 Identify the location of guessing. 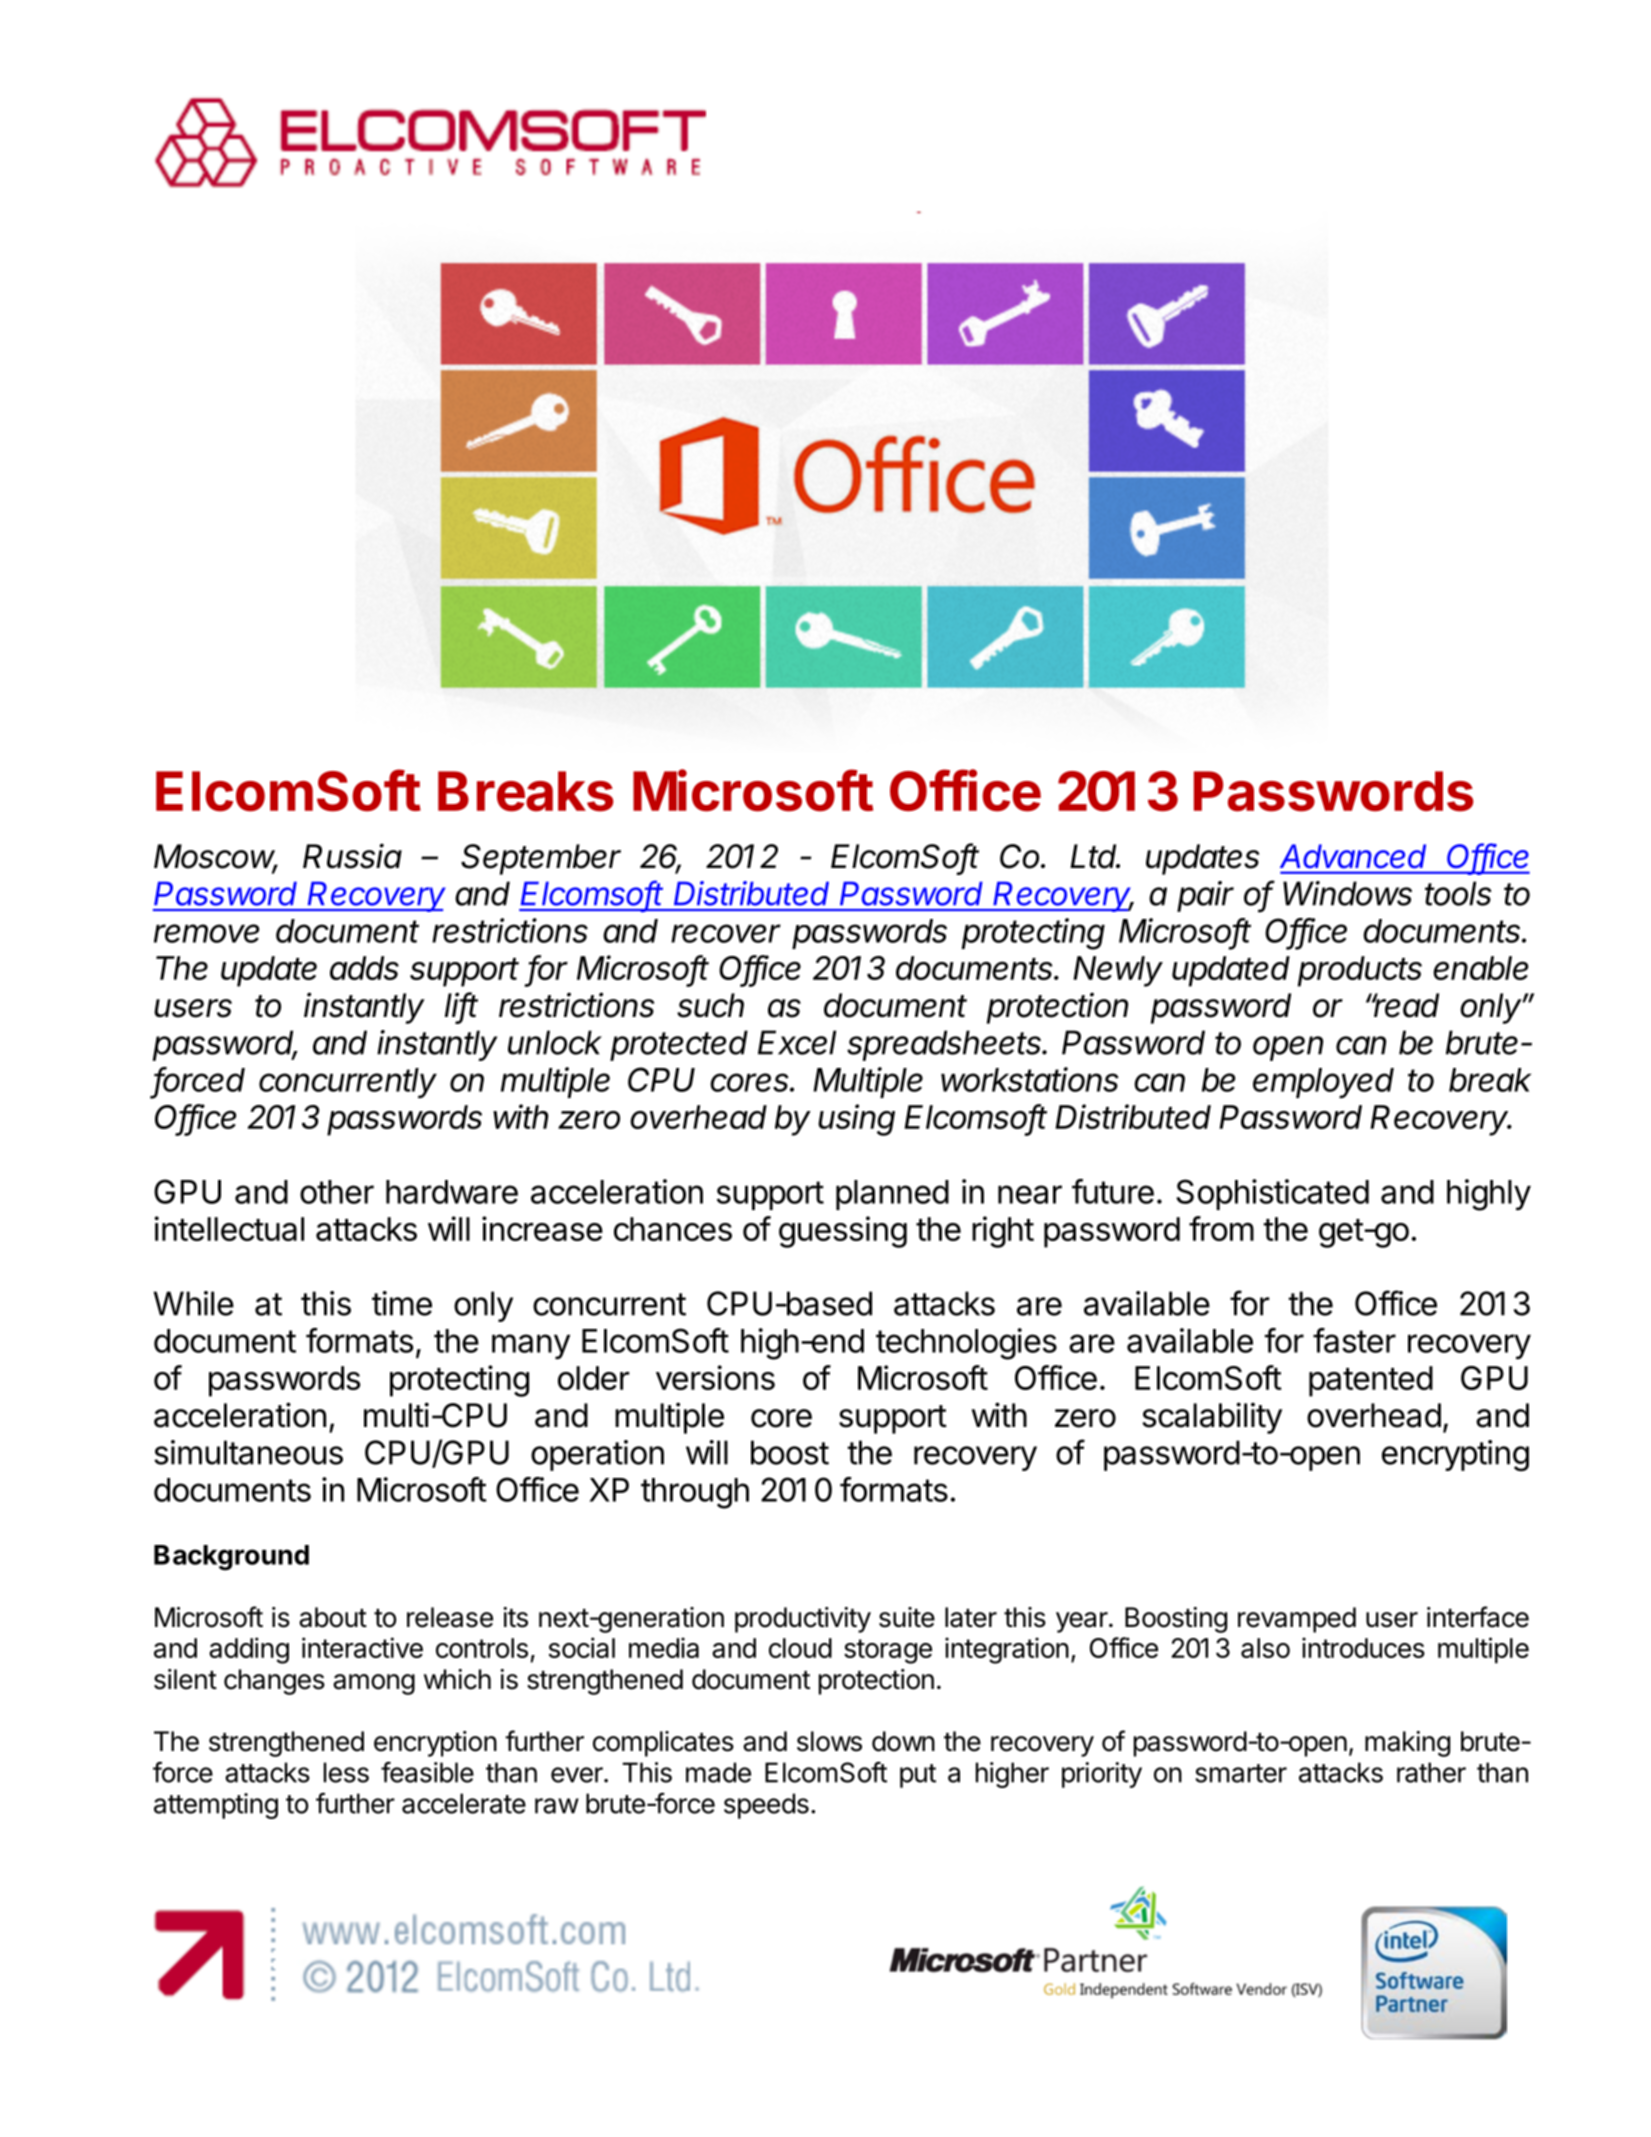
(843, 1232).
